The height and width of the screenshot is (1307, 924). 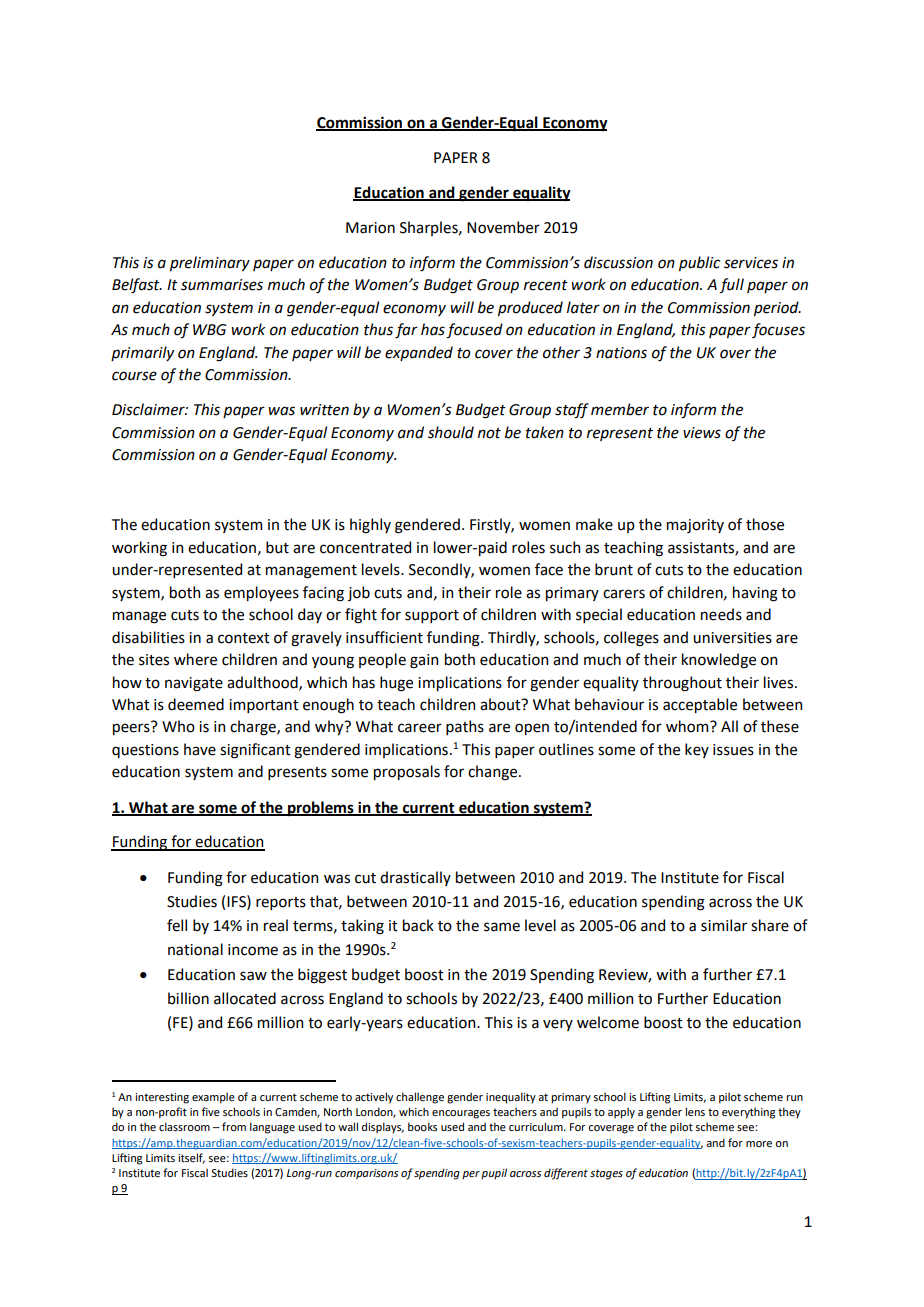 I want to click on public, so click(x=699, y=263).
